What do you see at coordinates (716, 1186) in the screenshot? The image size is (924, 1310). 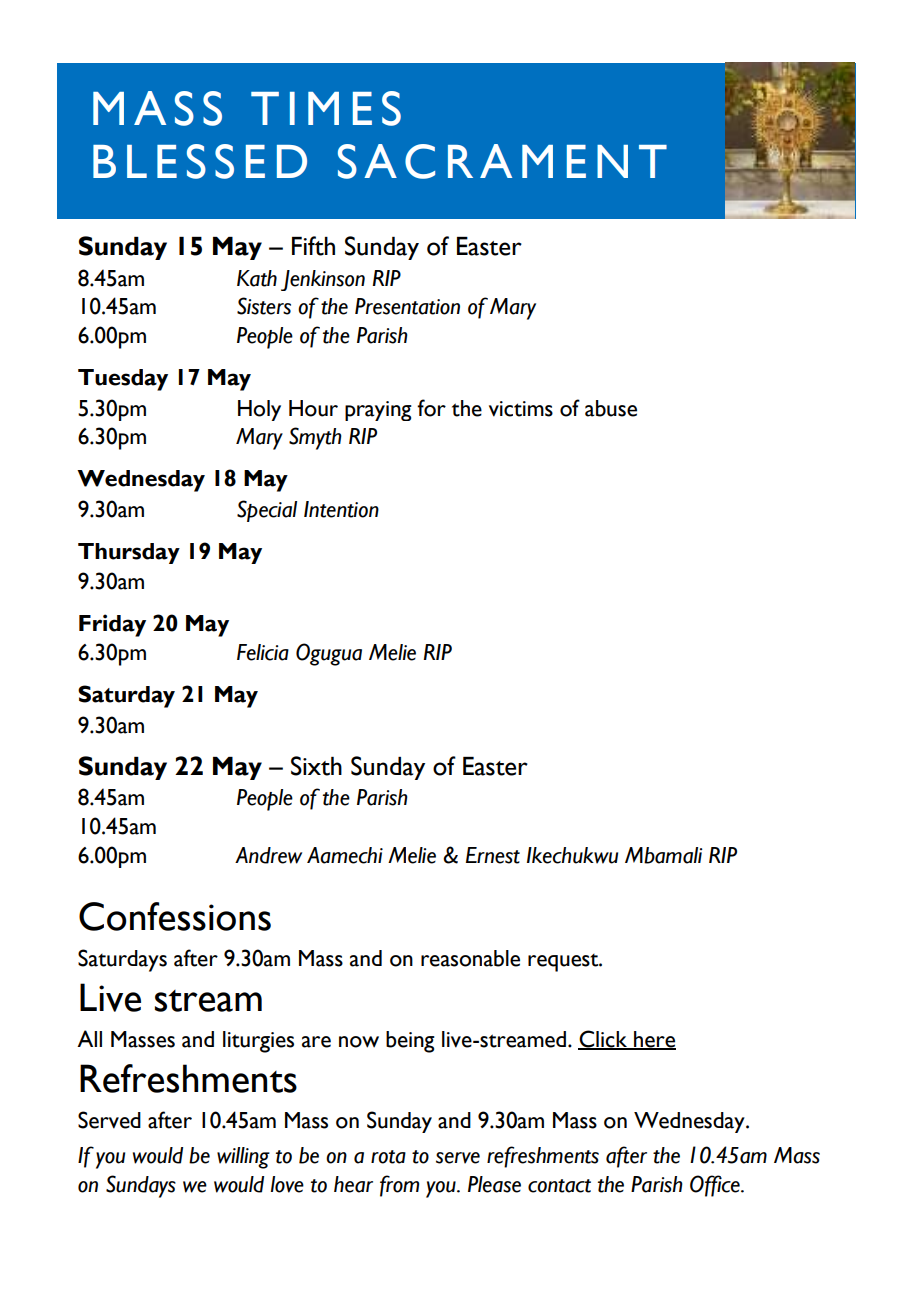 I see `Office` at bounding box center [716, 1186].
